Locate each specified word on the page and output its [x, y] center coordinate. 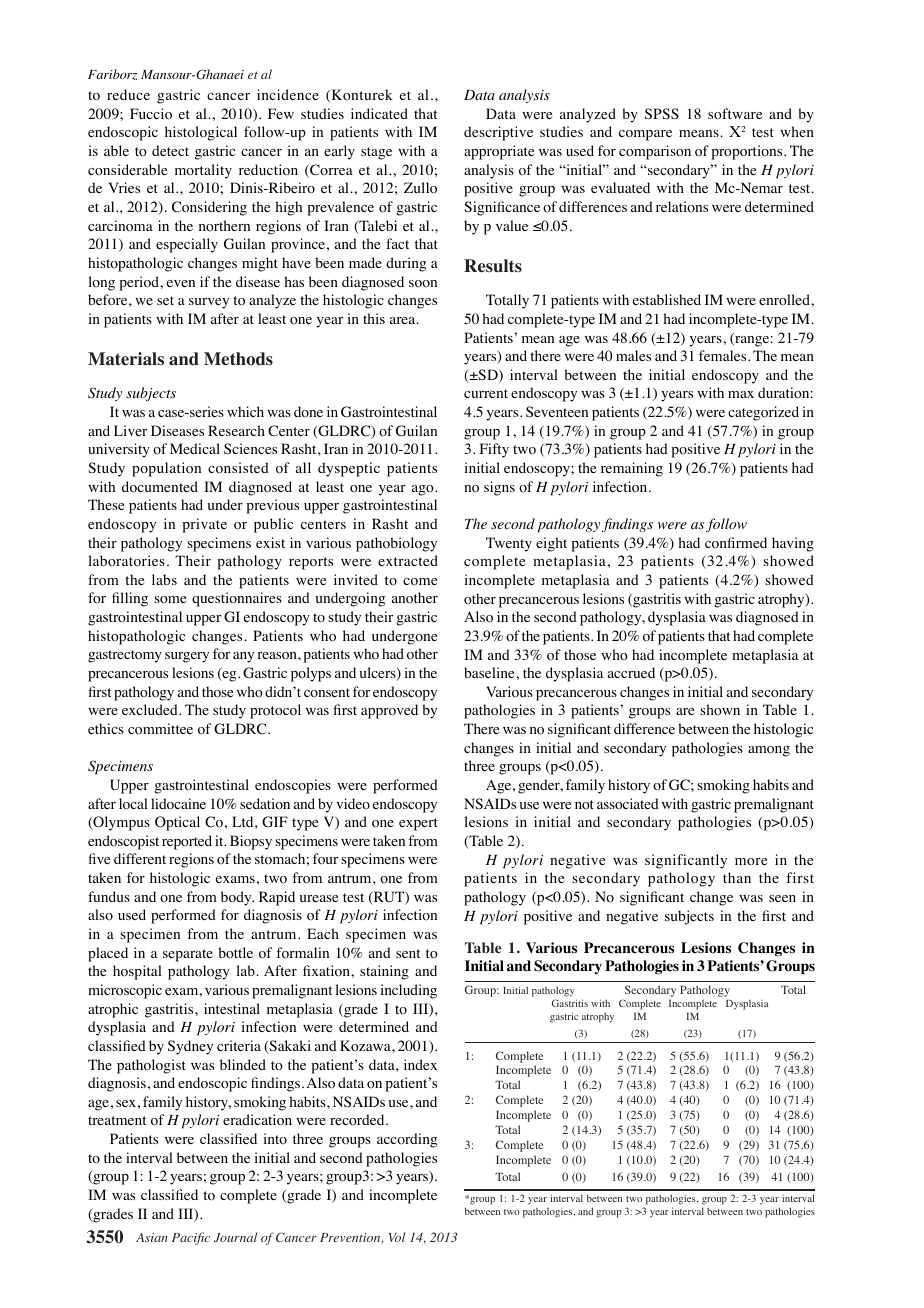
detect [170, 150]
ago [424, 490]
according [407, 1140]
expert [418, 824]
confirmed [736, 543]
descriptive [498, 133]
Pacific [191, 1238]
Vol [397, 1237]
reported [187, 842]
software [735, 114]
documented [160, 487]
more [751, 862]
